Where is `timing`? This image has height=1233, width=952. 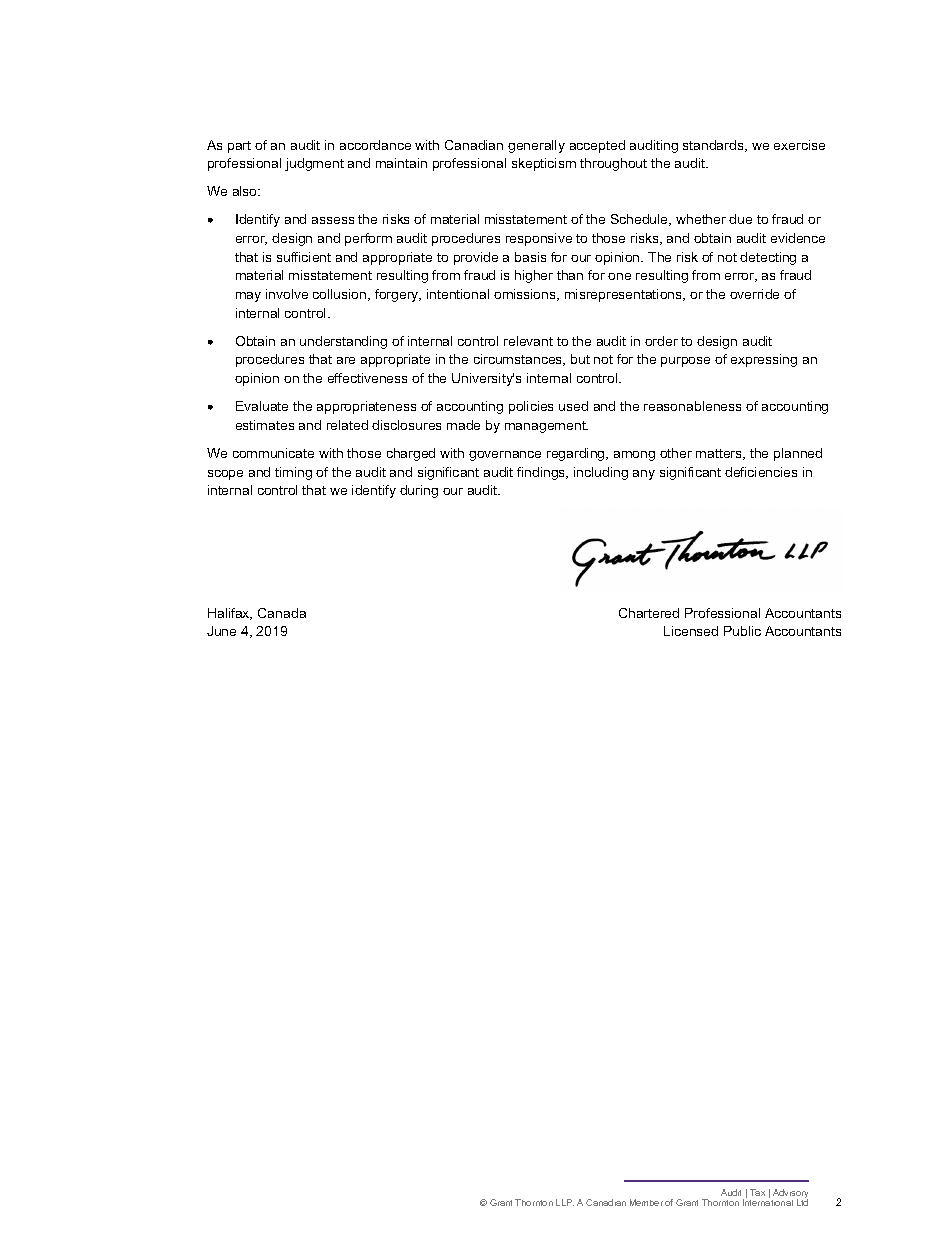 timing is located at coordinates (293, 473).
